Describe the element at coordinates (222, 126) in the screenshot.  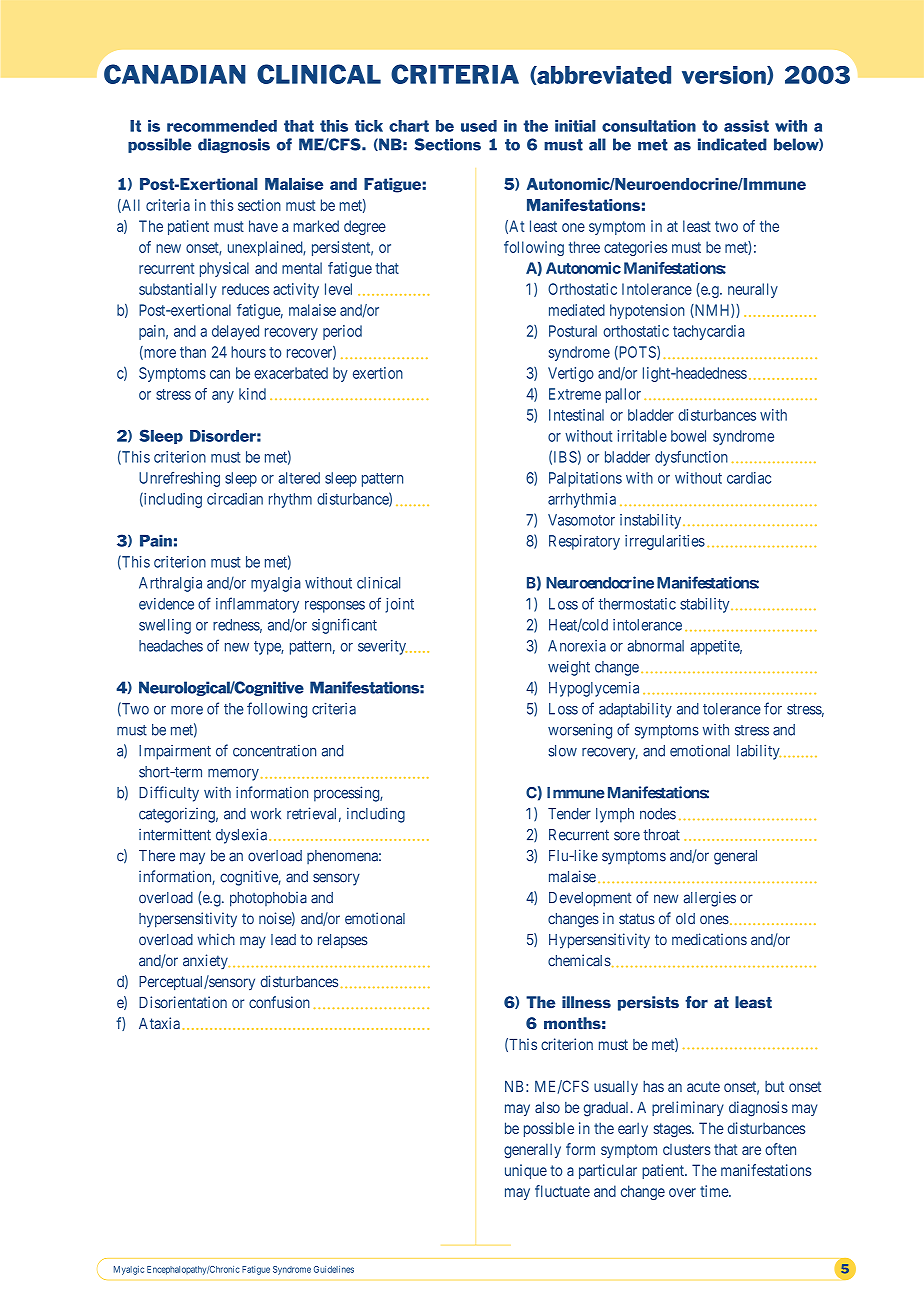
I see `recommended` at that location.
